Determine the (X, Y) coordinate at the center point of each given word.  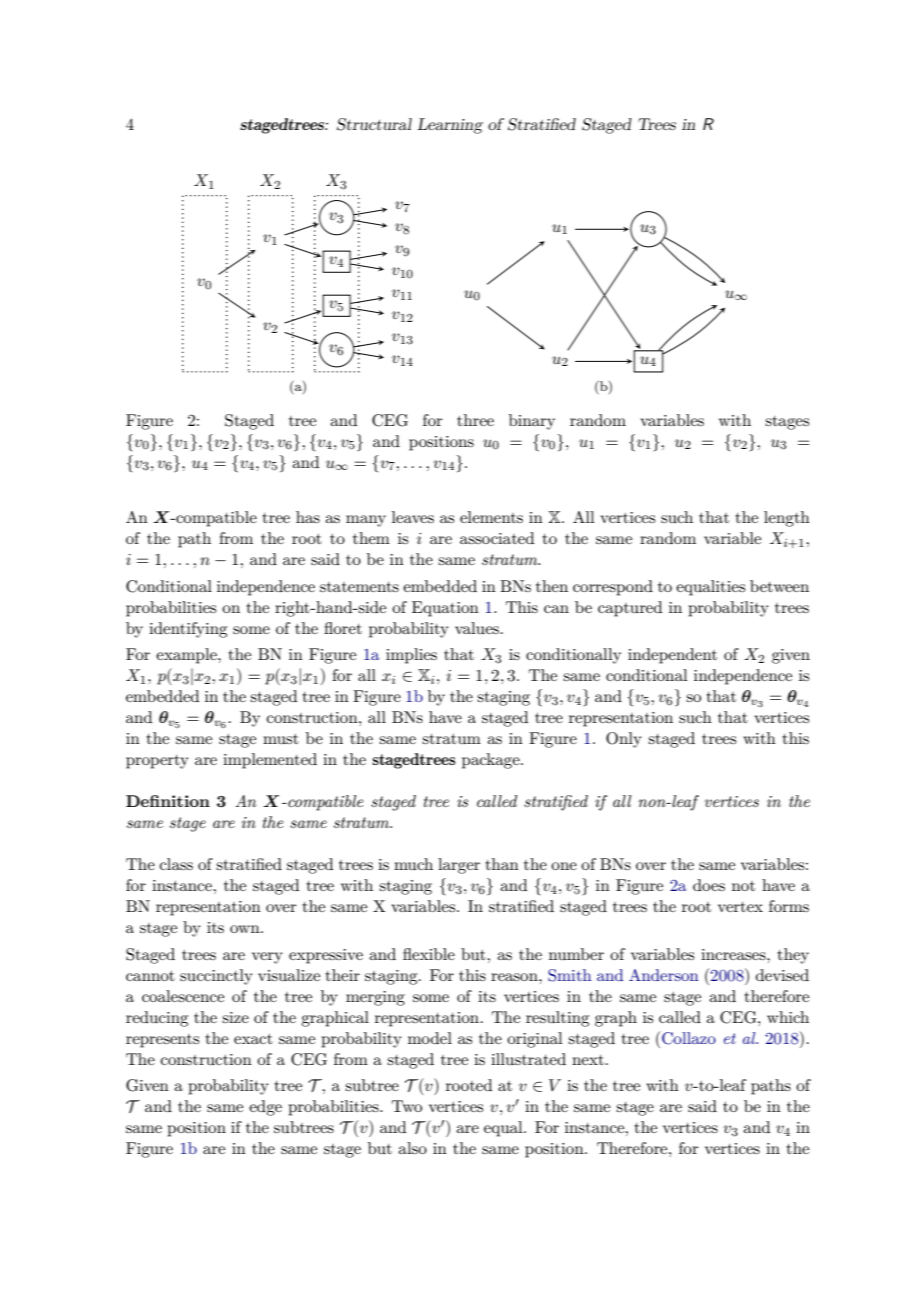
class (176, 864)
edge (265, 1108)
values (477, 628)
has (308, 517)
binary (532, 422)
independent (672, 656)
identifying (188, 630)
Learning (450, 126)
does (709, 885)
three (475, 420)
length (787, 519)
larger (459, 866)
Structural (374, 124)
